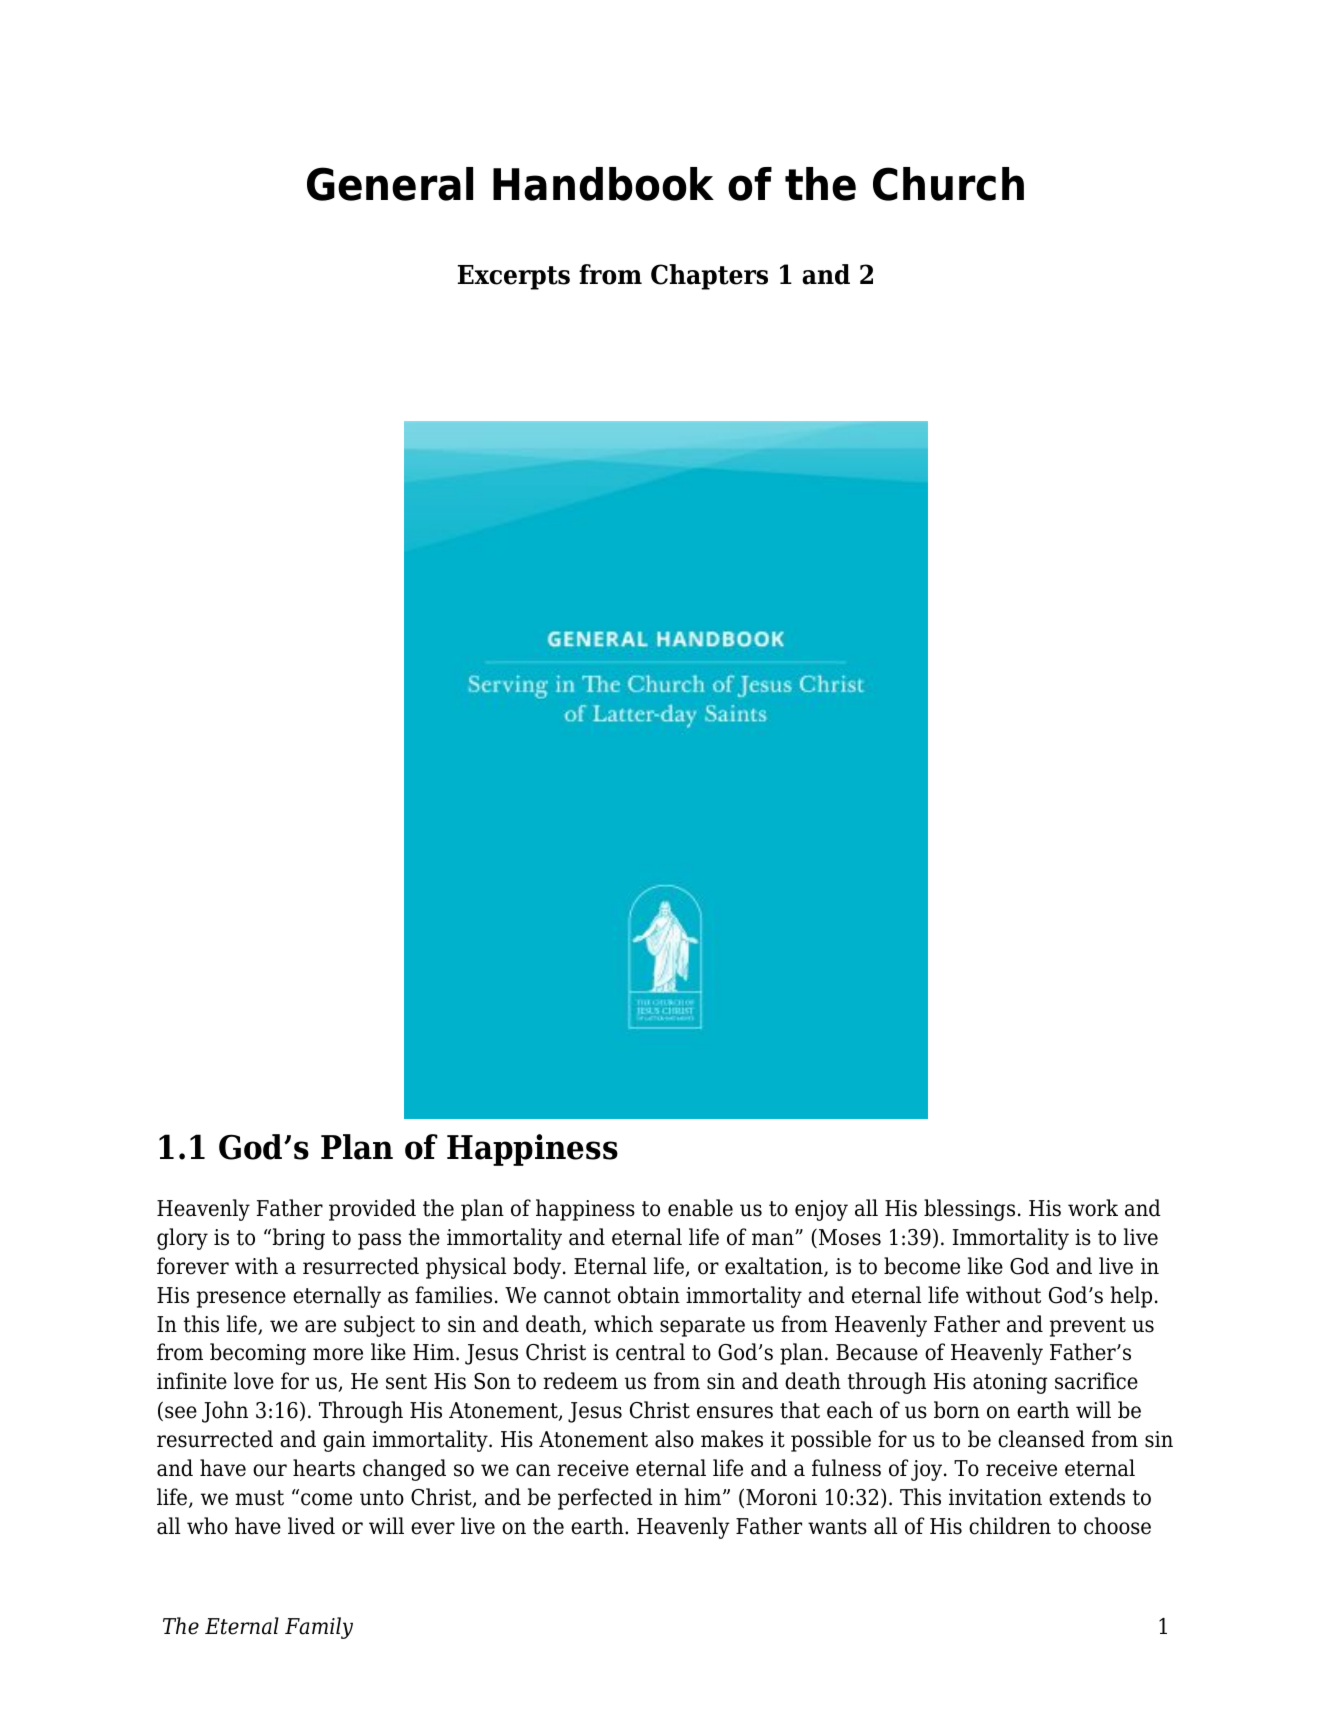  What do you see at coordinates (605, 1499) in the document?
I see `perfected` at bounding box center [605, 1499].
